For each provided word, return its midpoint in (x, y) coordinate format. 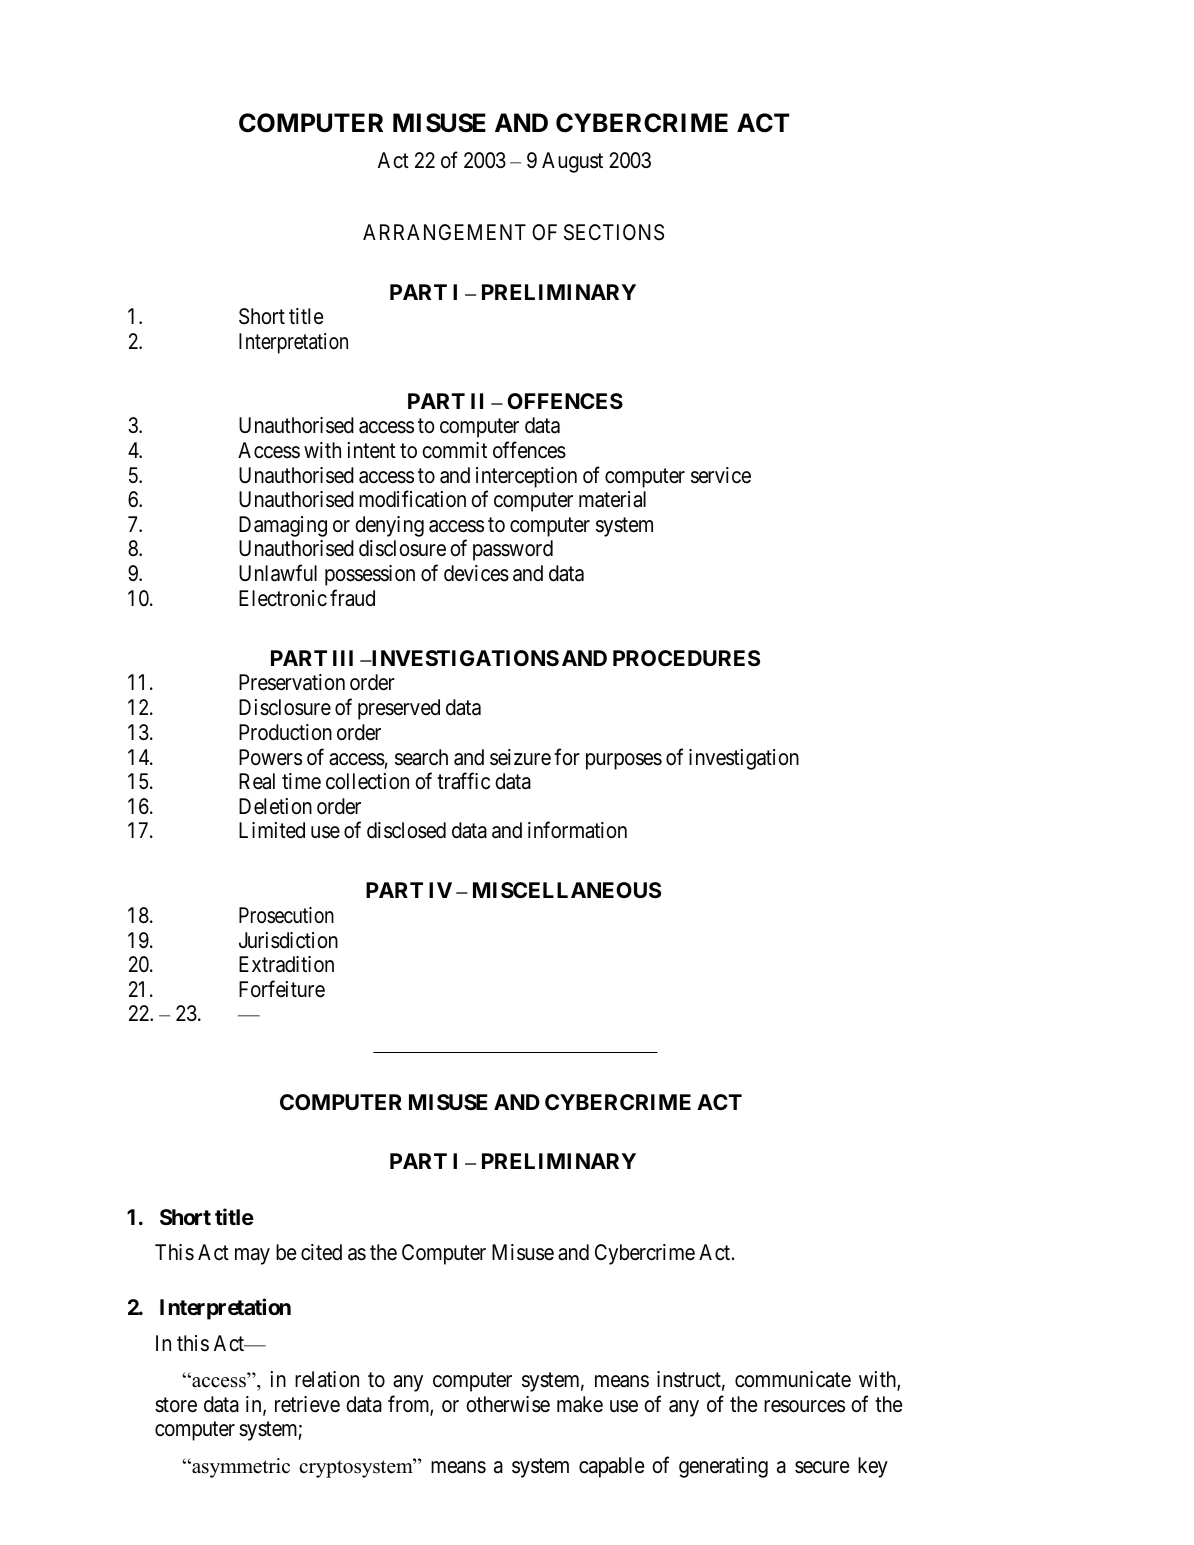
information (577, 830)
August (572, 162)
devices (476, 573)
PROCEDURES (686, 658)
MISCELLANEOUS (567, 890)
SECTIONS (614, 232)
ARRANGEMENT (444, 232)
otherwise (508, 1404)
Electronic (283, 598)
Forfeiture (282, 989)
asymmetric (240, 1468)
